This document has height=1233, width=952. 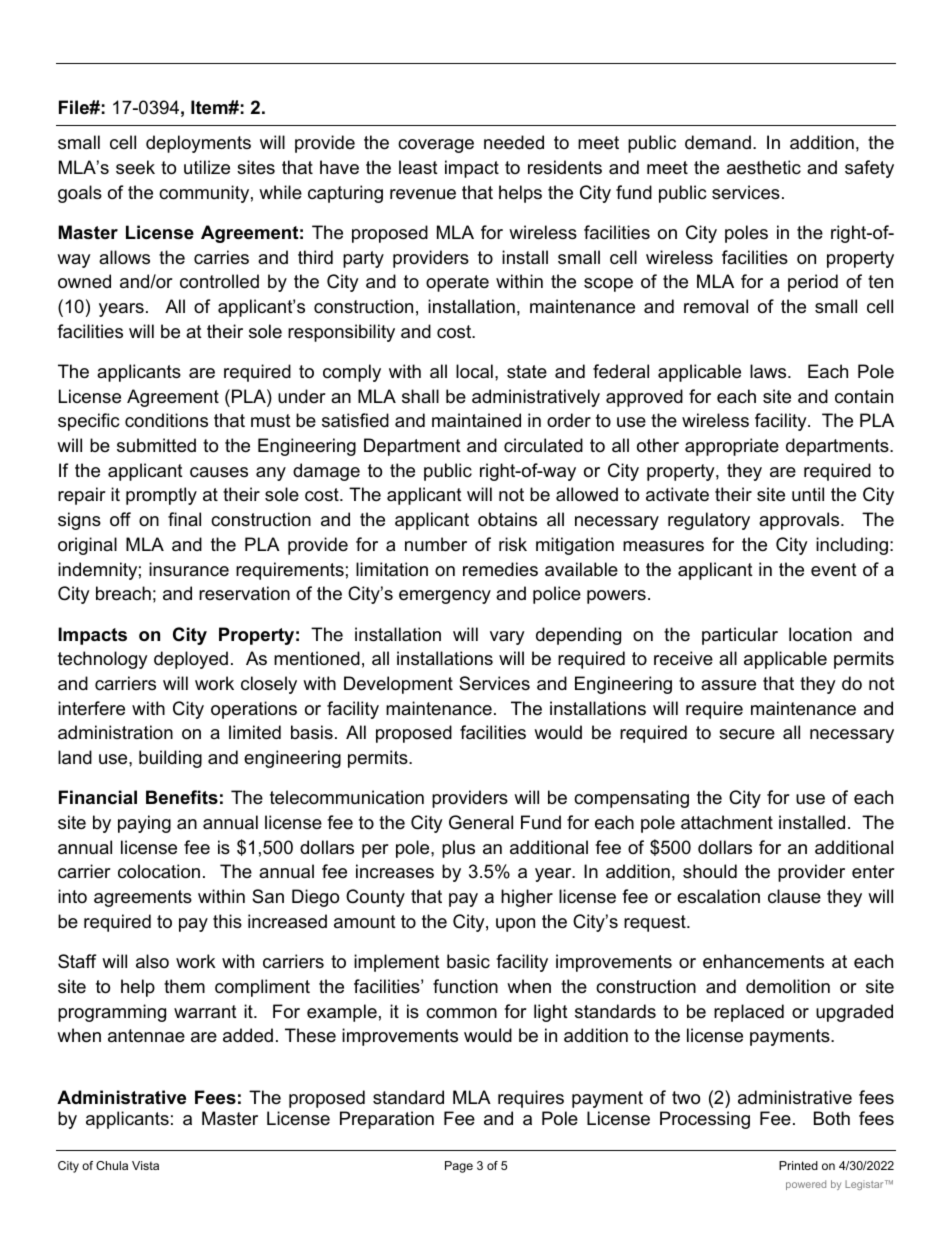 What do you see at coordinates (468, 961) in the document?
I see `basic` at bounding box center [468, 961].
